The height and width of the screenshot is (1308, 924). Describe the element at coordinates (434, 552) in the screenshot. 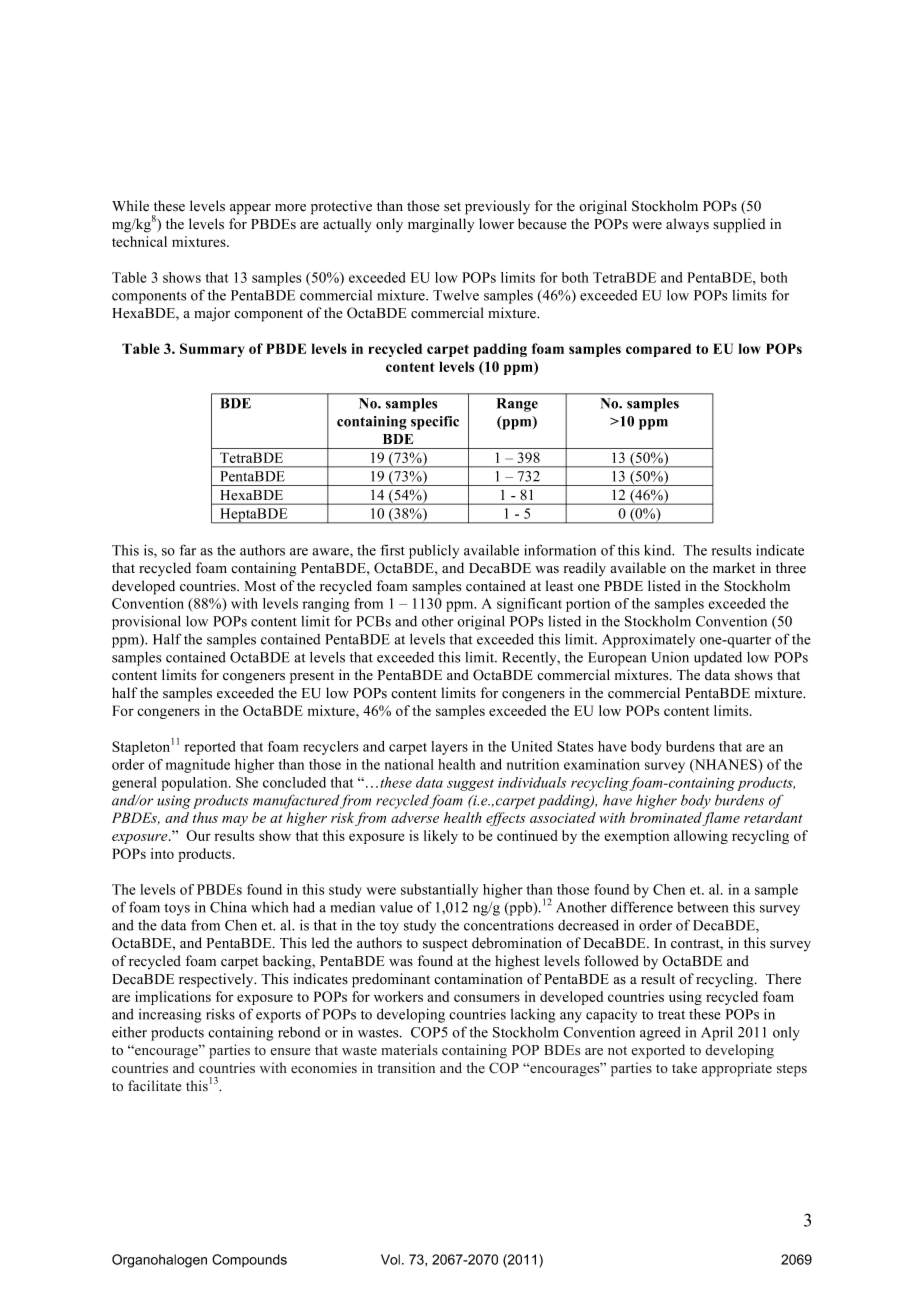

I see `publicly` at that location.
